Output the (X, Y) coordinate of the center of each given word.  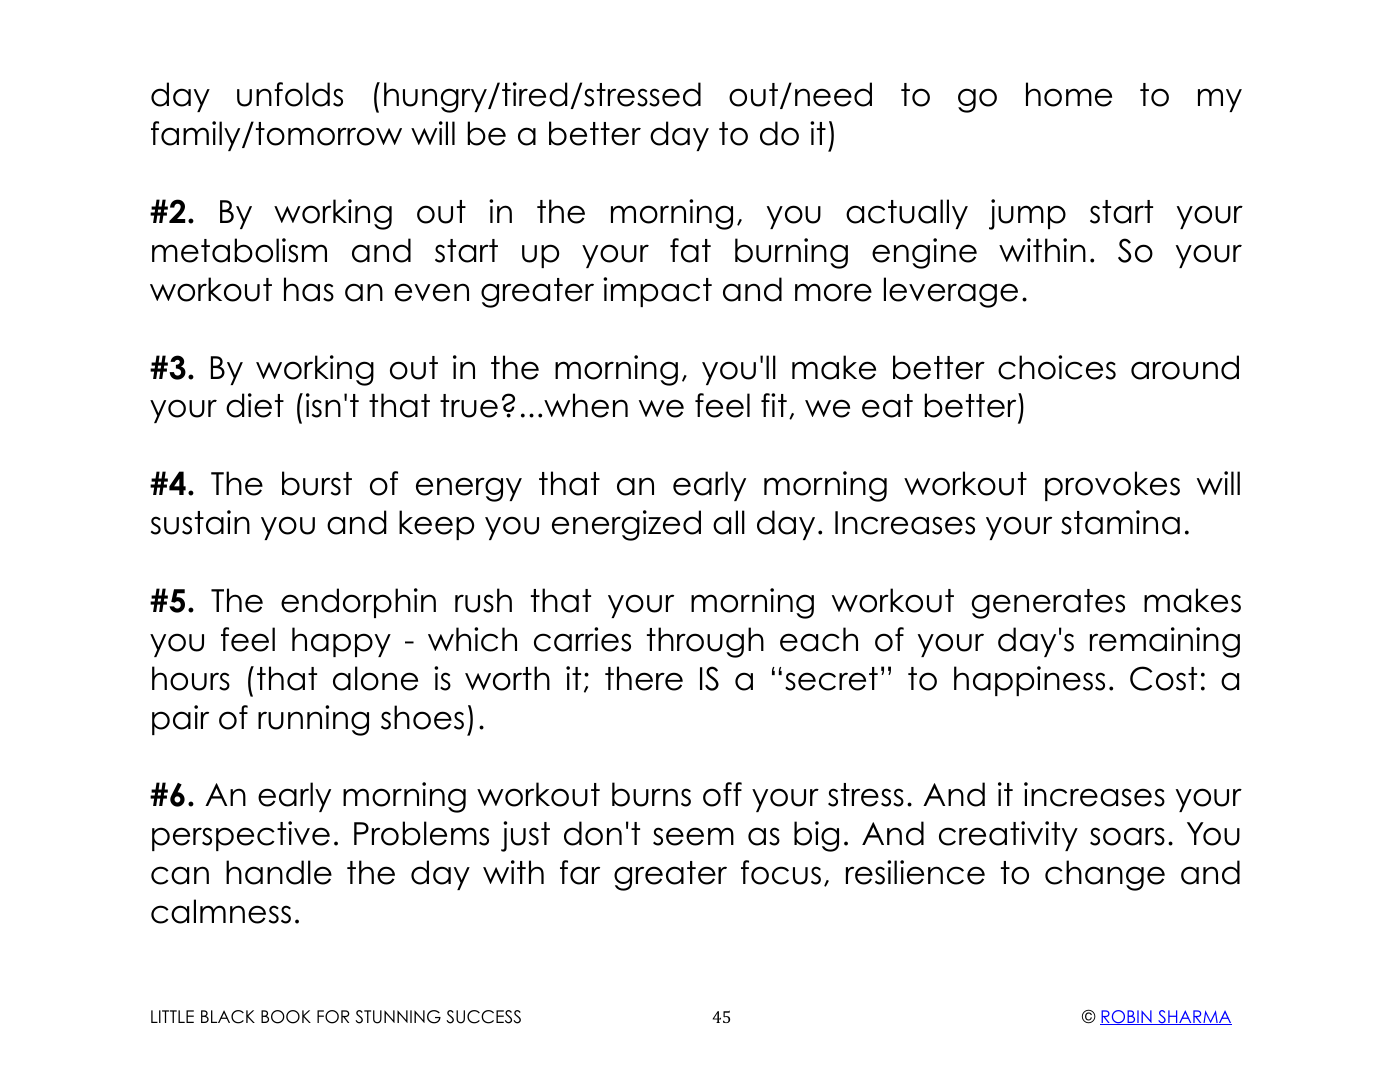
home (1069, 94)
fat (690, 250)
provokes (1112, 486)
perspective (241, 836)
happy (341, 642)
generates (1048, 604)
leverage (951, 292)
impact (657, 292)
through (705, 642)
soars (1127, 836)
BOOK (286, 1017)
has (309, 289)
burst (317, 483)
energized (626, 525)
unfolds (290, 94)
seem (693, 836)
